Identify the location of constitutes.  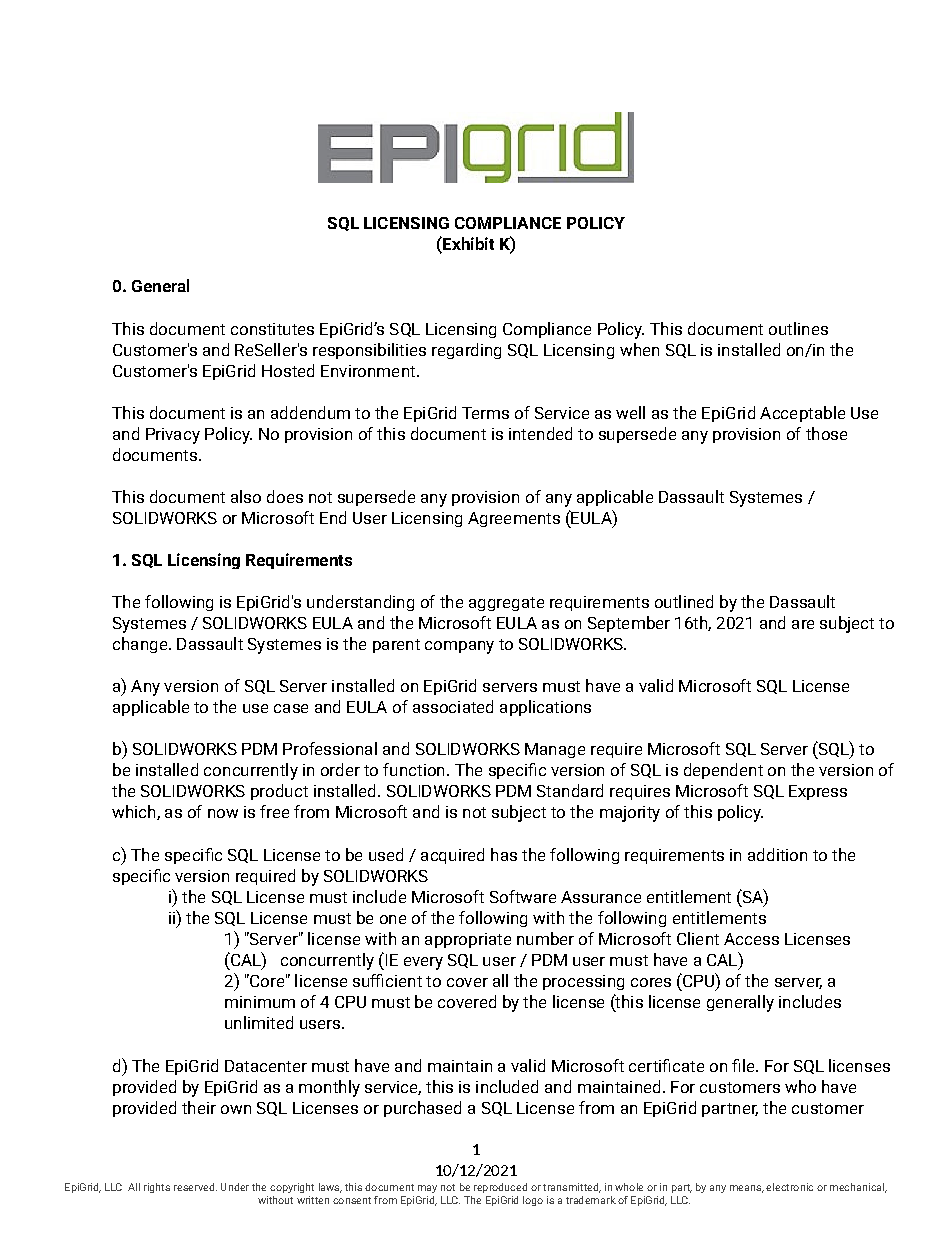
(272, 329).
